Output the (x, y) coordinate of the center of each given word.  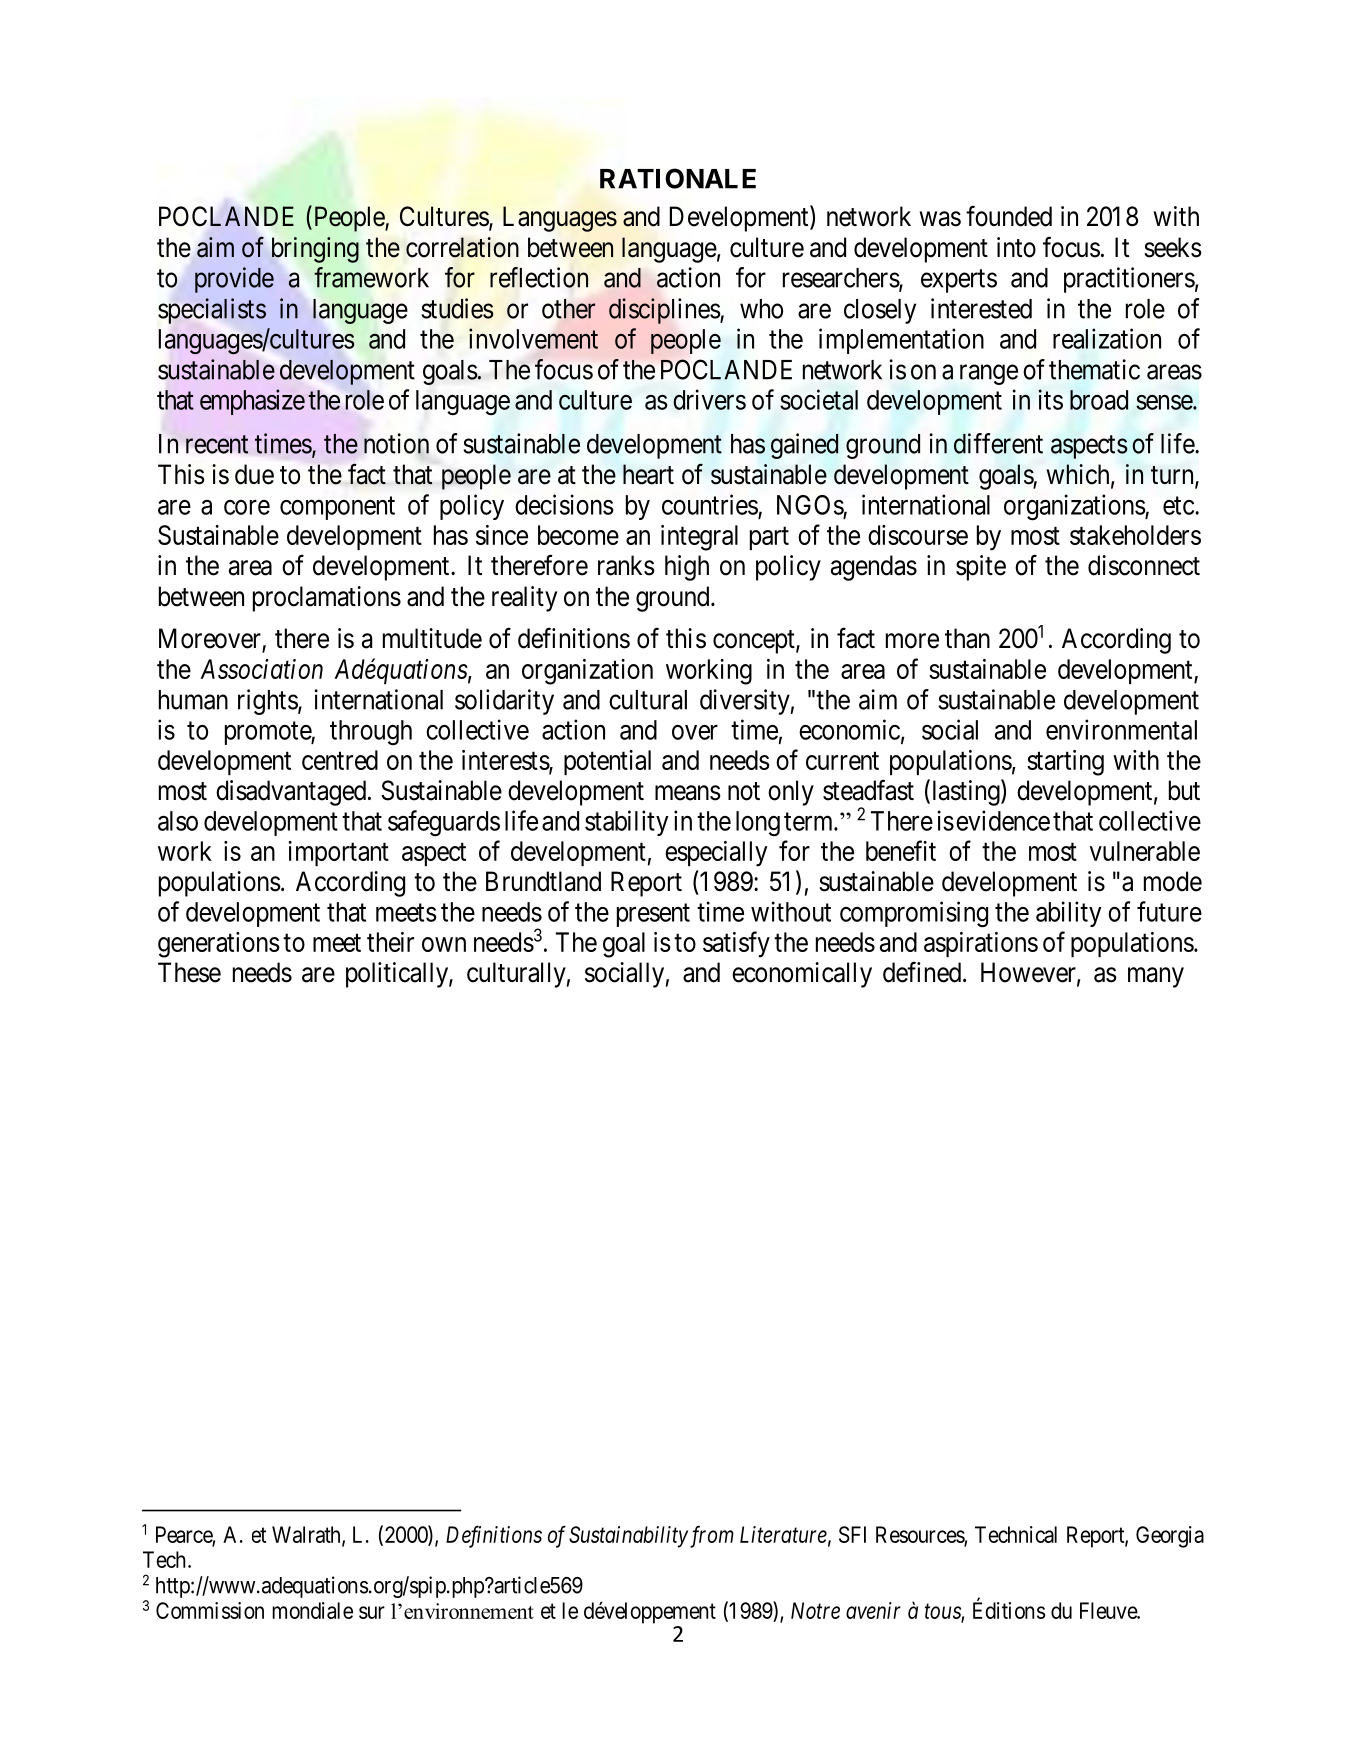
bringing (315, 250)
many (1156, 977)
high (687, 568)
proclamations (327, 599)
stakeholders (1135, 535)
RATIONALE (678, 178)
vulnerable (1145, 851)
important (338, 853)
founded (1009, 216)
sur (372, 1612)
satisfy (736, 944)
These (189, 972)
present (653, 915)
